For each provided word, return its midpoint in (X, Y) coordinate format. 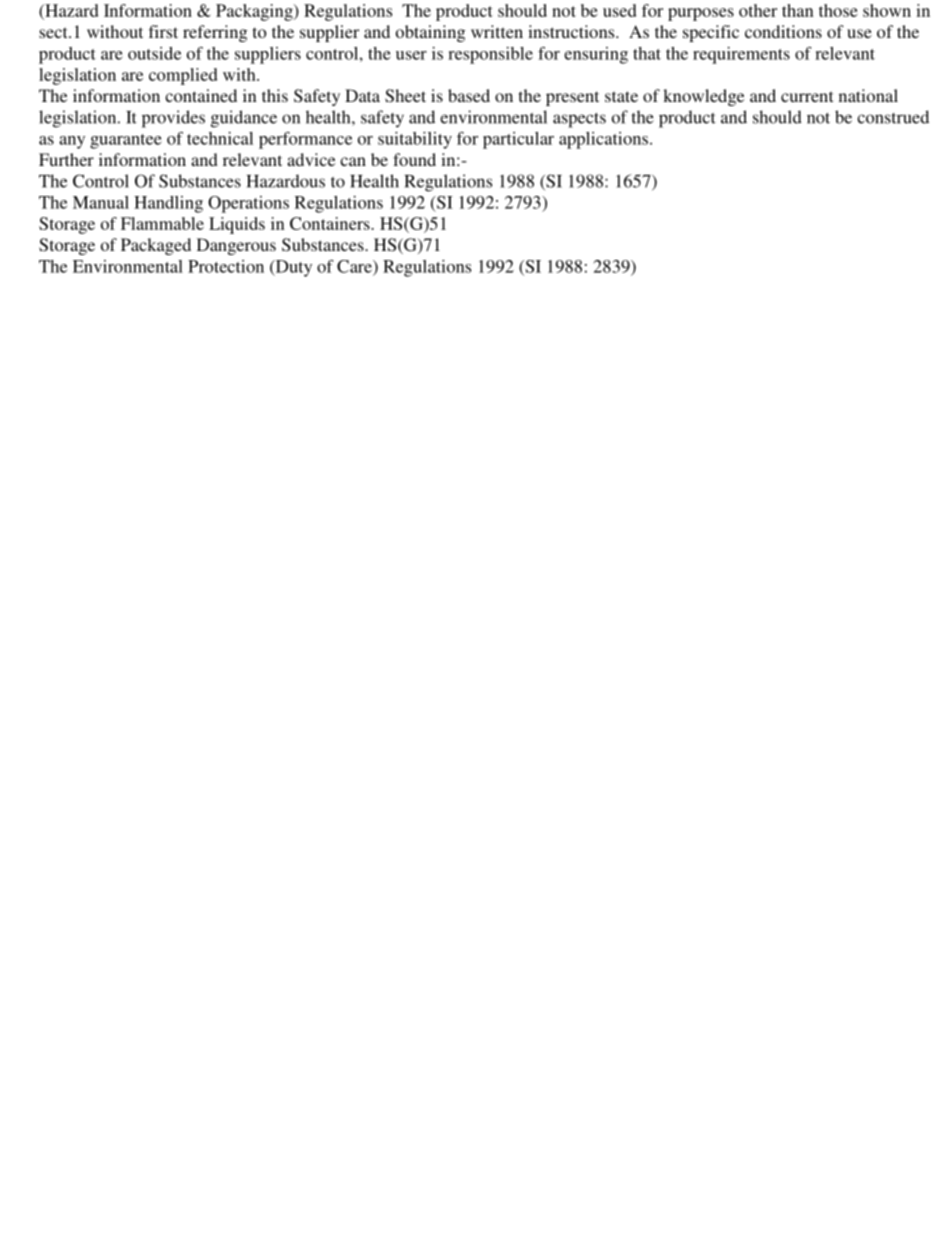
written (497, 31)
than (798, 10)
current (807, 96)
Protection (226, 266)
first (163, 31)
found (414, 159)
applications (605, 140)
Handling (168, 204)
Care (355, 267)
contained (201, 95)
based (469, 95)
